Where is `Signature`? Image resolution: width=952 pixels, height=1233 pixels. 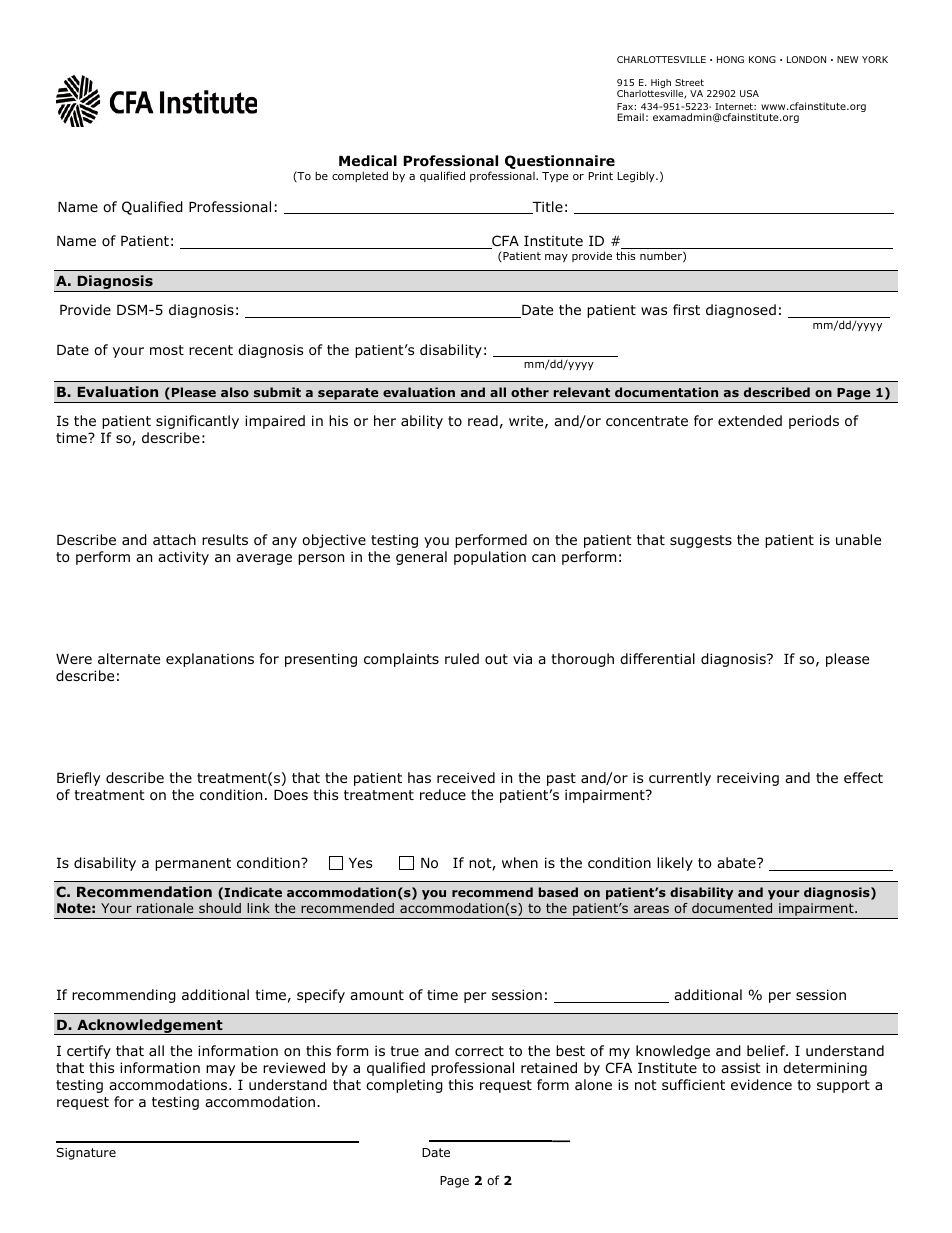 Signature is located at coordinates (86, 1154).
